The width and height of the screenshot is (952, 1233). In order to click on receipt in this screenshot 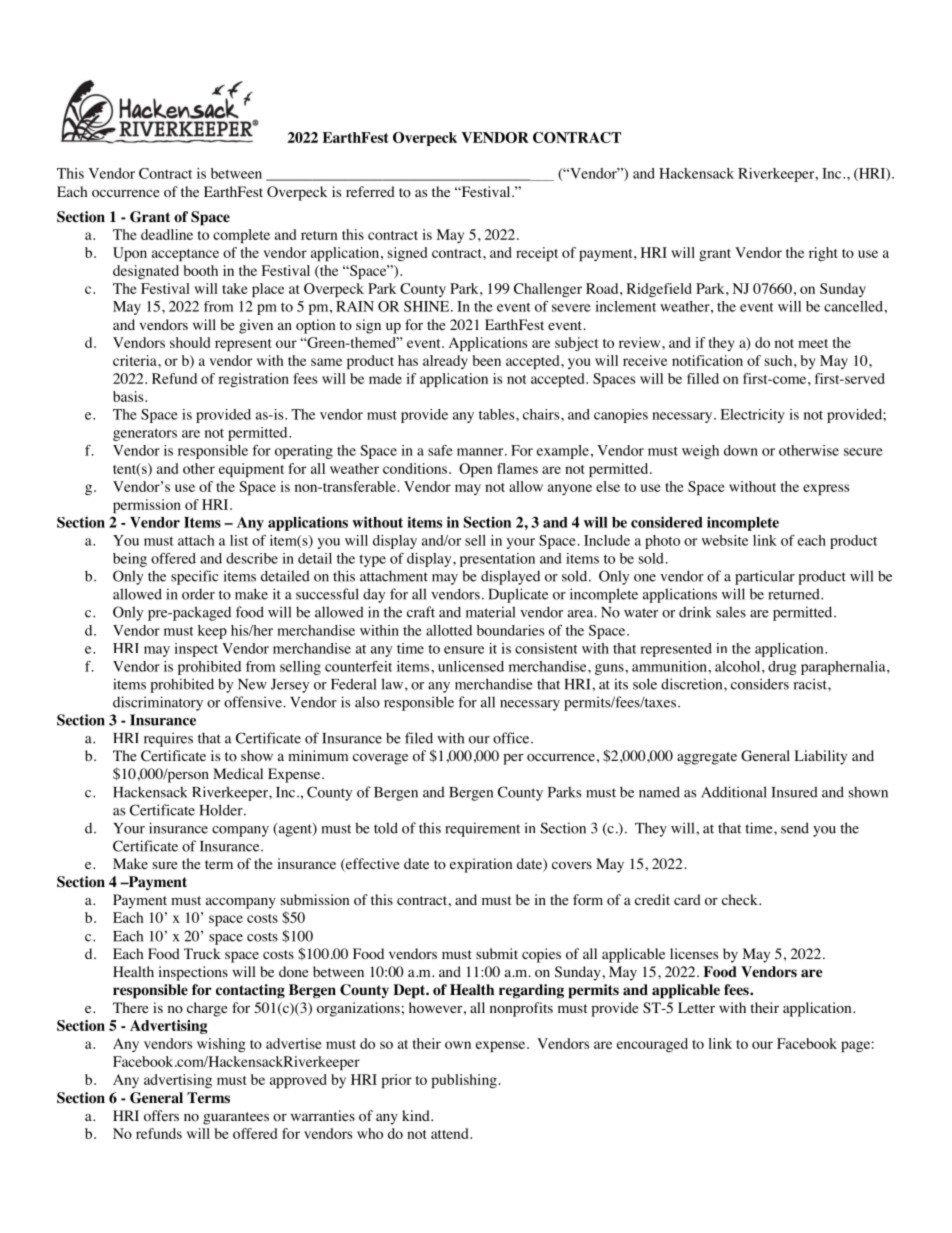, I will do `click(537, 254)`.
